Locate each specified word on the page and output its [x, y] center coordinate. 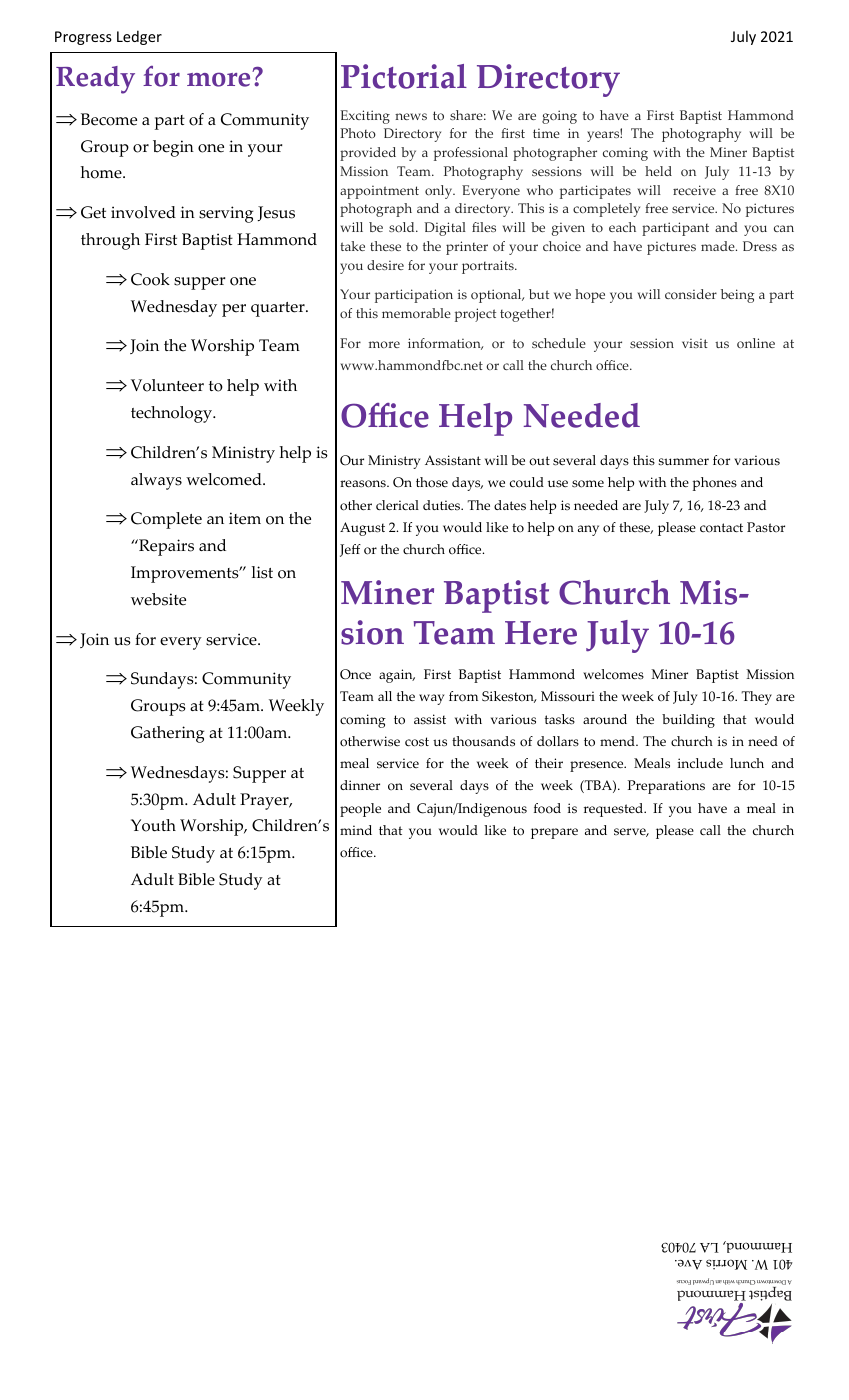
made [719, 246]
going [559, 117]
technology [172, 414]
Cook [150, 279]
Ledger [139, 37]
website [158, 599]
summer [684, 462]
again [397, 676]
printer [467, 248]
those [432, 482]
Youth [153, 825]
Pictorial [404, 76]
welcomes [613, 674]
